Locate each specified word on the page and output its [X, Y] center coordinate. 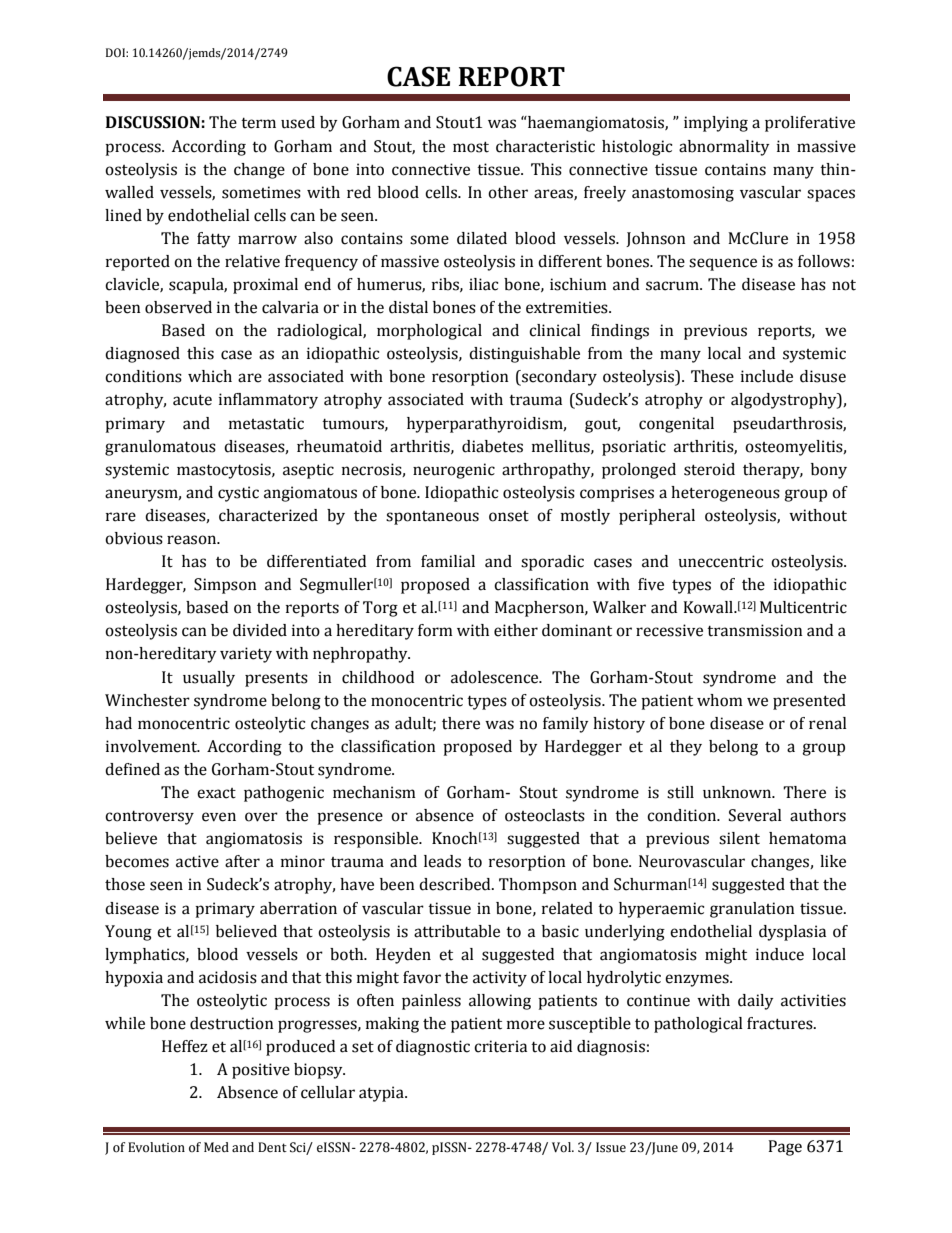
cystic [238, 494]
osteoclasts [545, 815]
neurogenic [454, 471]
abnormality [724, 148]
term [258, 123]
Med [216, 1147]
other [508, 192]
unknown [738, 792]
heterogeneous [725, 494]
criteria [500, 1046]
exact [216, 793]
